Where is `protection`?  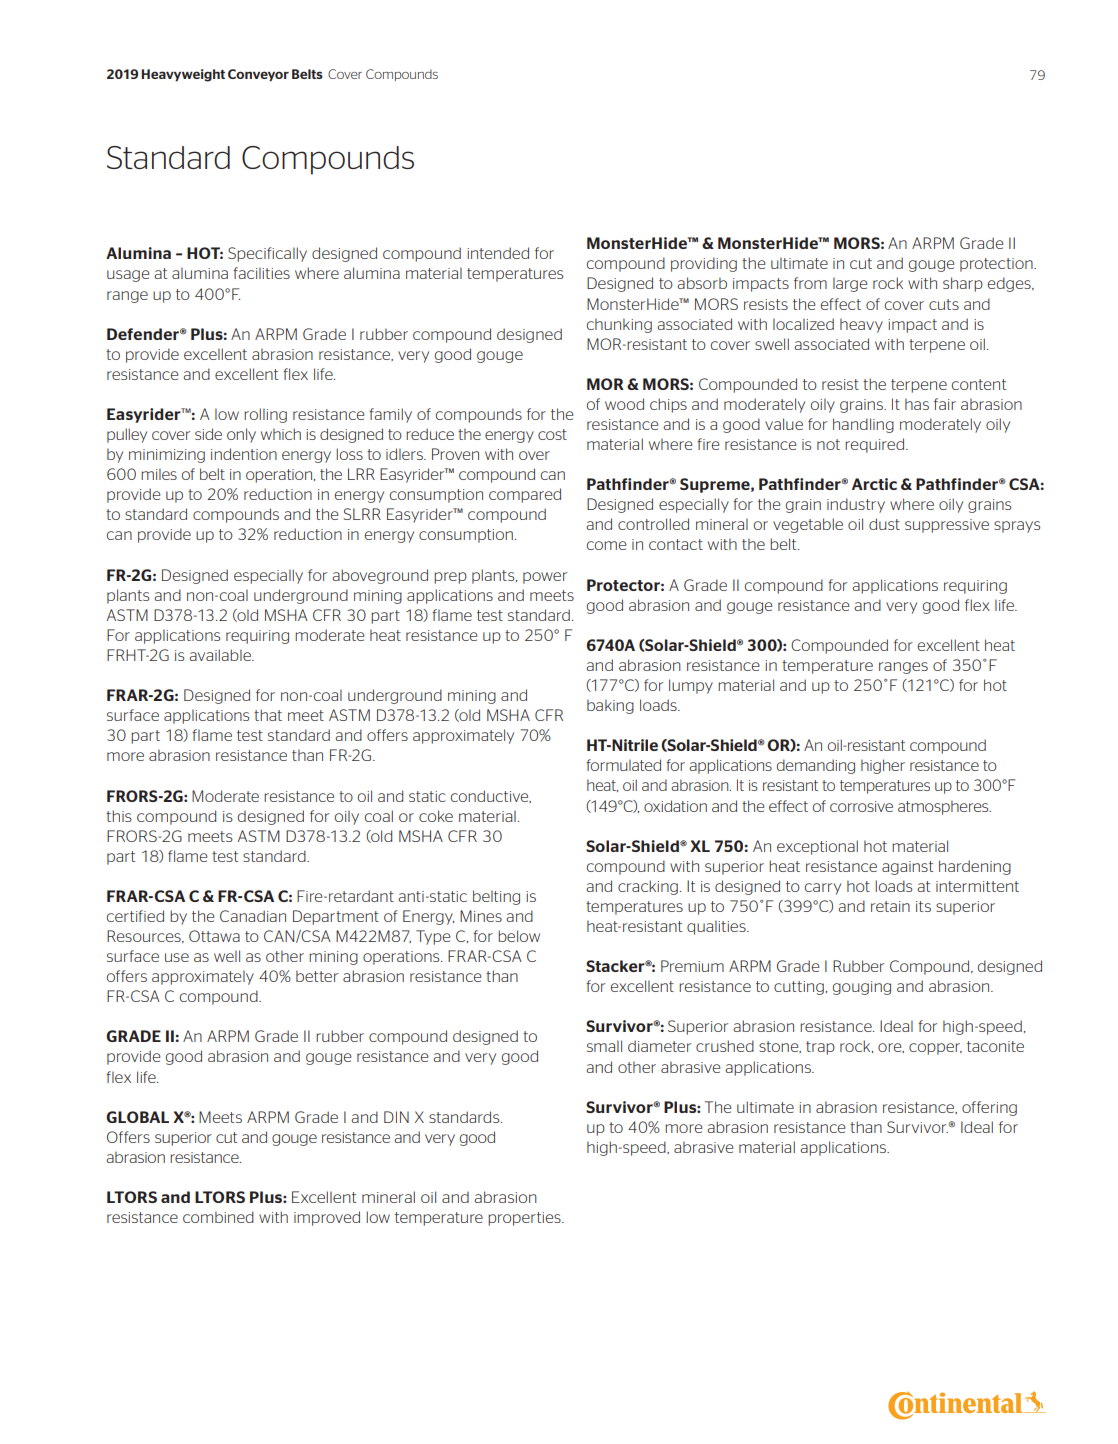
protection is located at coordinates (997, 265).
